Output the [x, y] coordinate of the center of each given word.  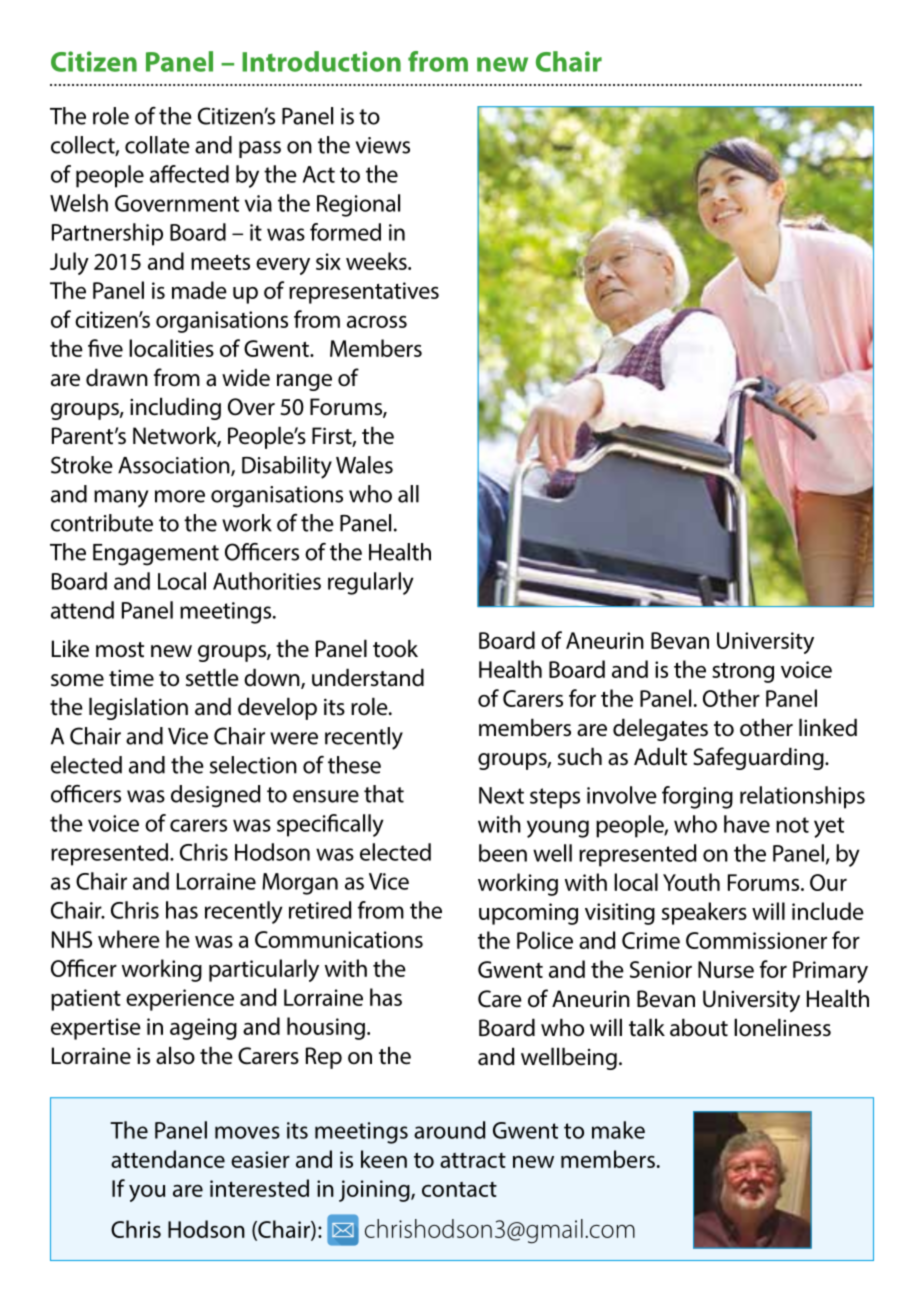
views [383, 145]
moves [247, 1132]
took [395, 648]
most [120, 650]
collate [157, 145]
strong [743, 673]
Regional [358, 205]
